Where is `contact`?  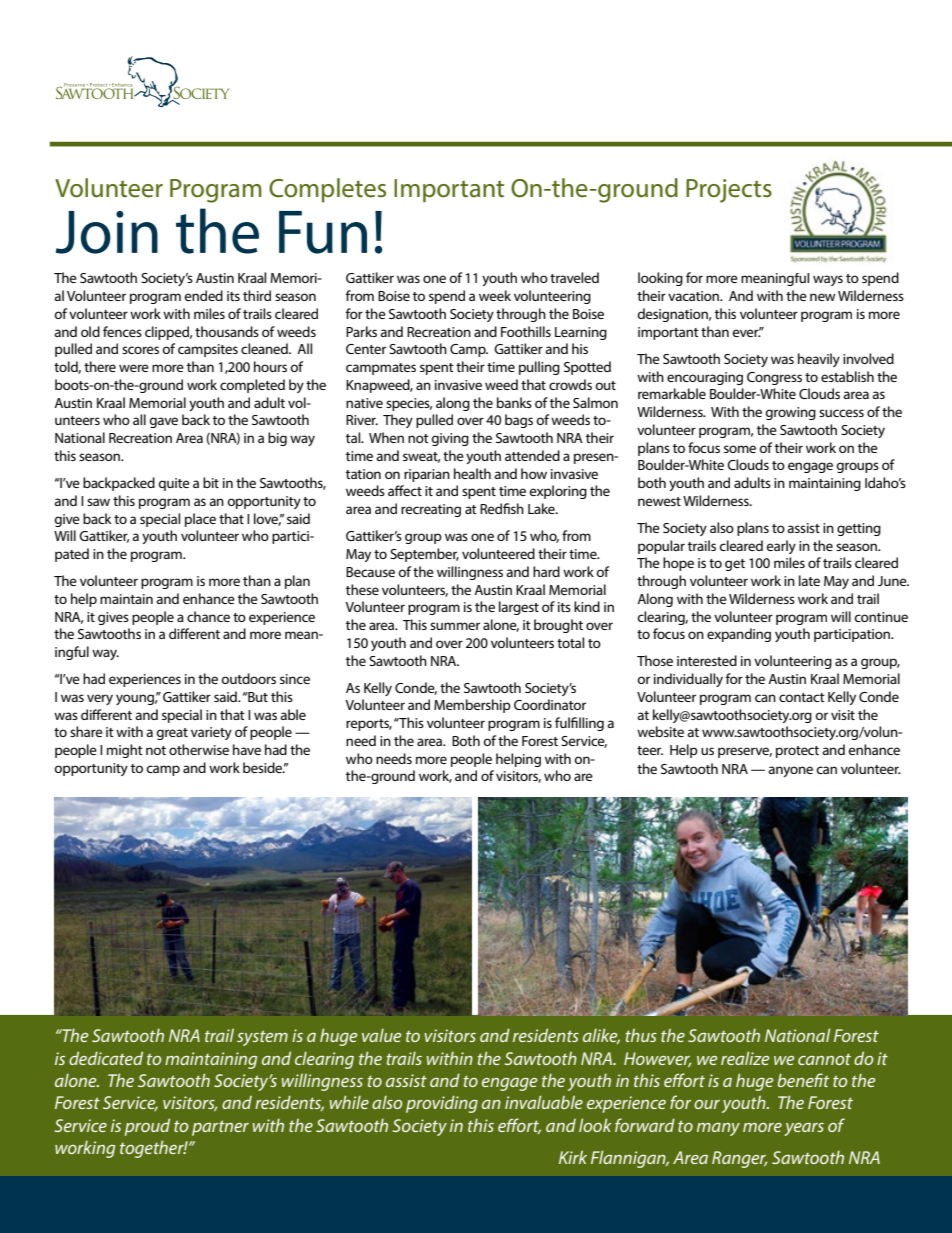 contact is located at coordinates (802, 697).
